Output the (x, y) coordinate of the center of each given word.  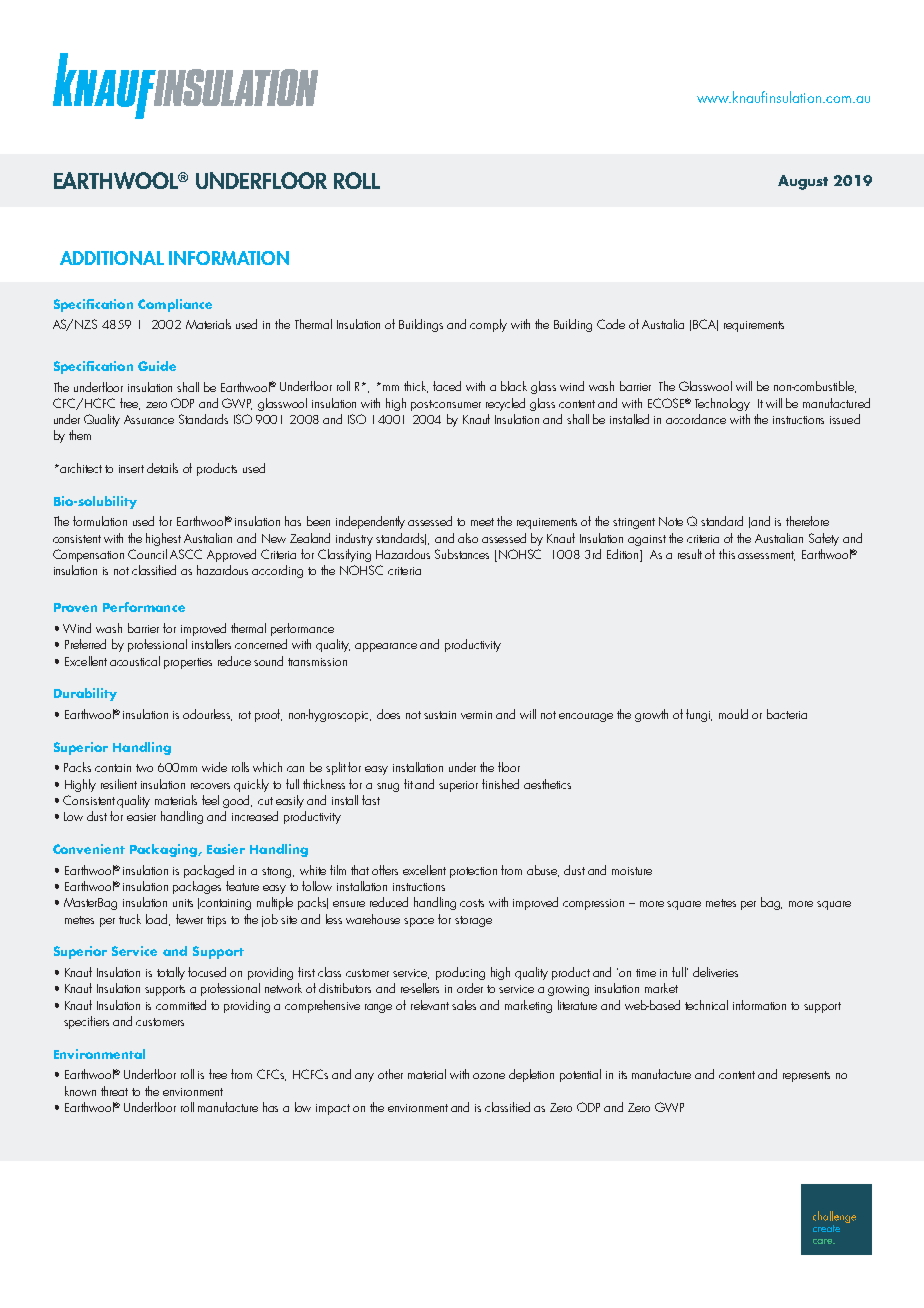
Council (147, 554)
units (183, 903)
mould (733, 714)
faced (447, 386)
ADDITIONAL (112, 258)
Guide (157, 366)
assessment (766, 556)
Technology (722, 404)
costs (472, 903)
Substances (462, 554)
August (803, 182)
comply (488, 325)
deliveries (715, 972)
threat (114, 1091)
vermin (476, 715)
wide (214, 767)
